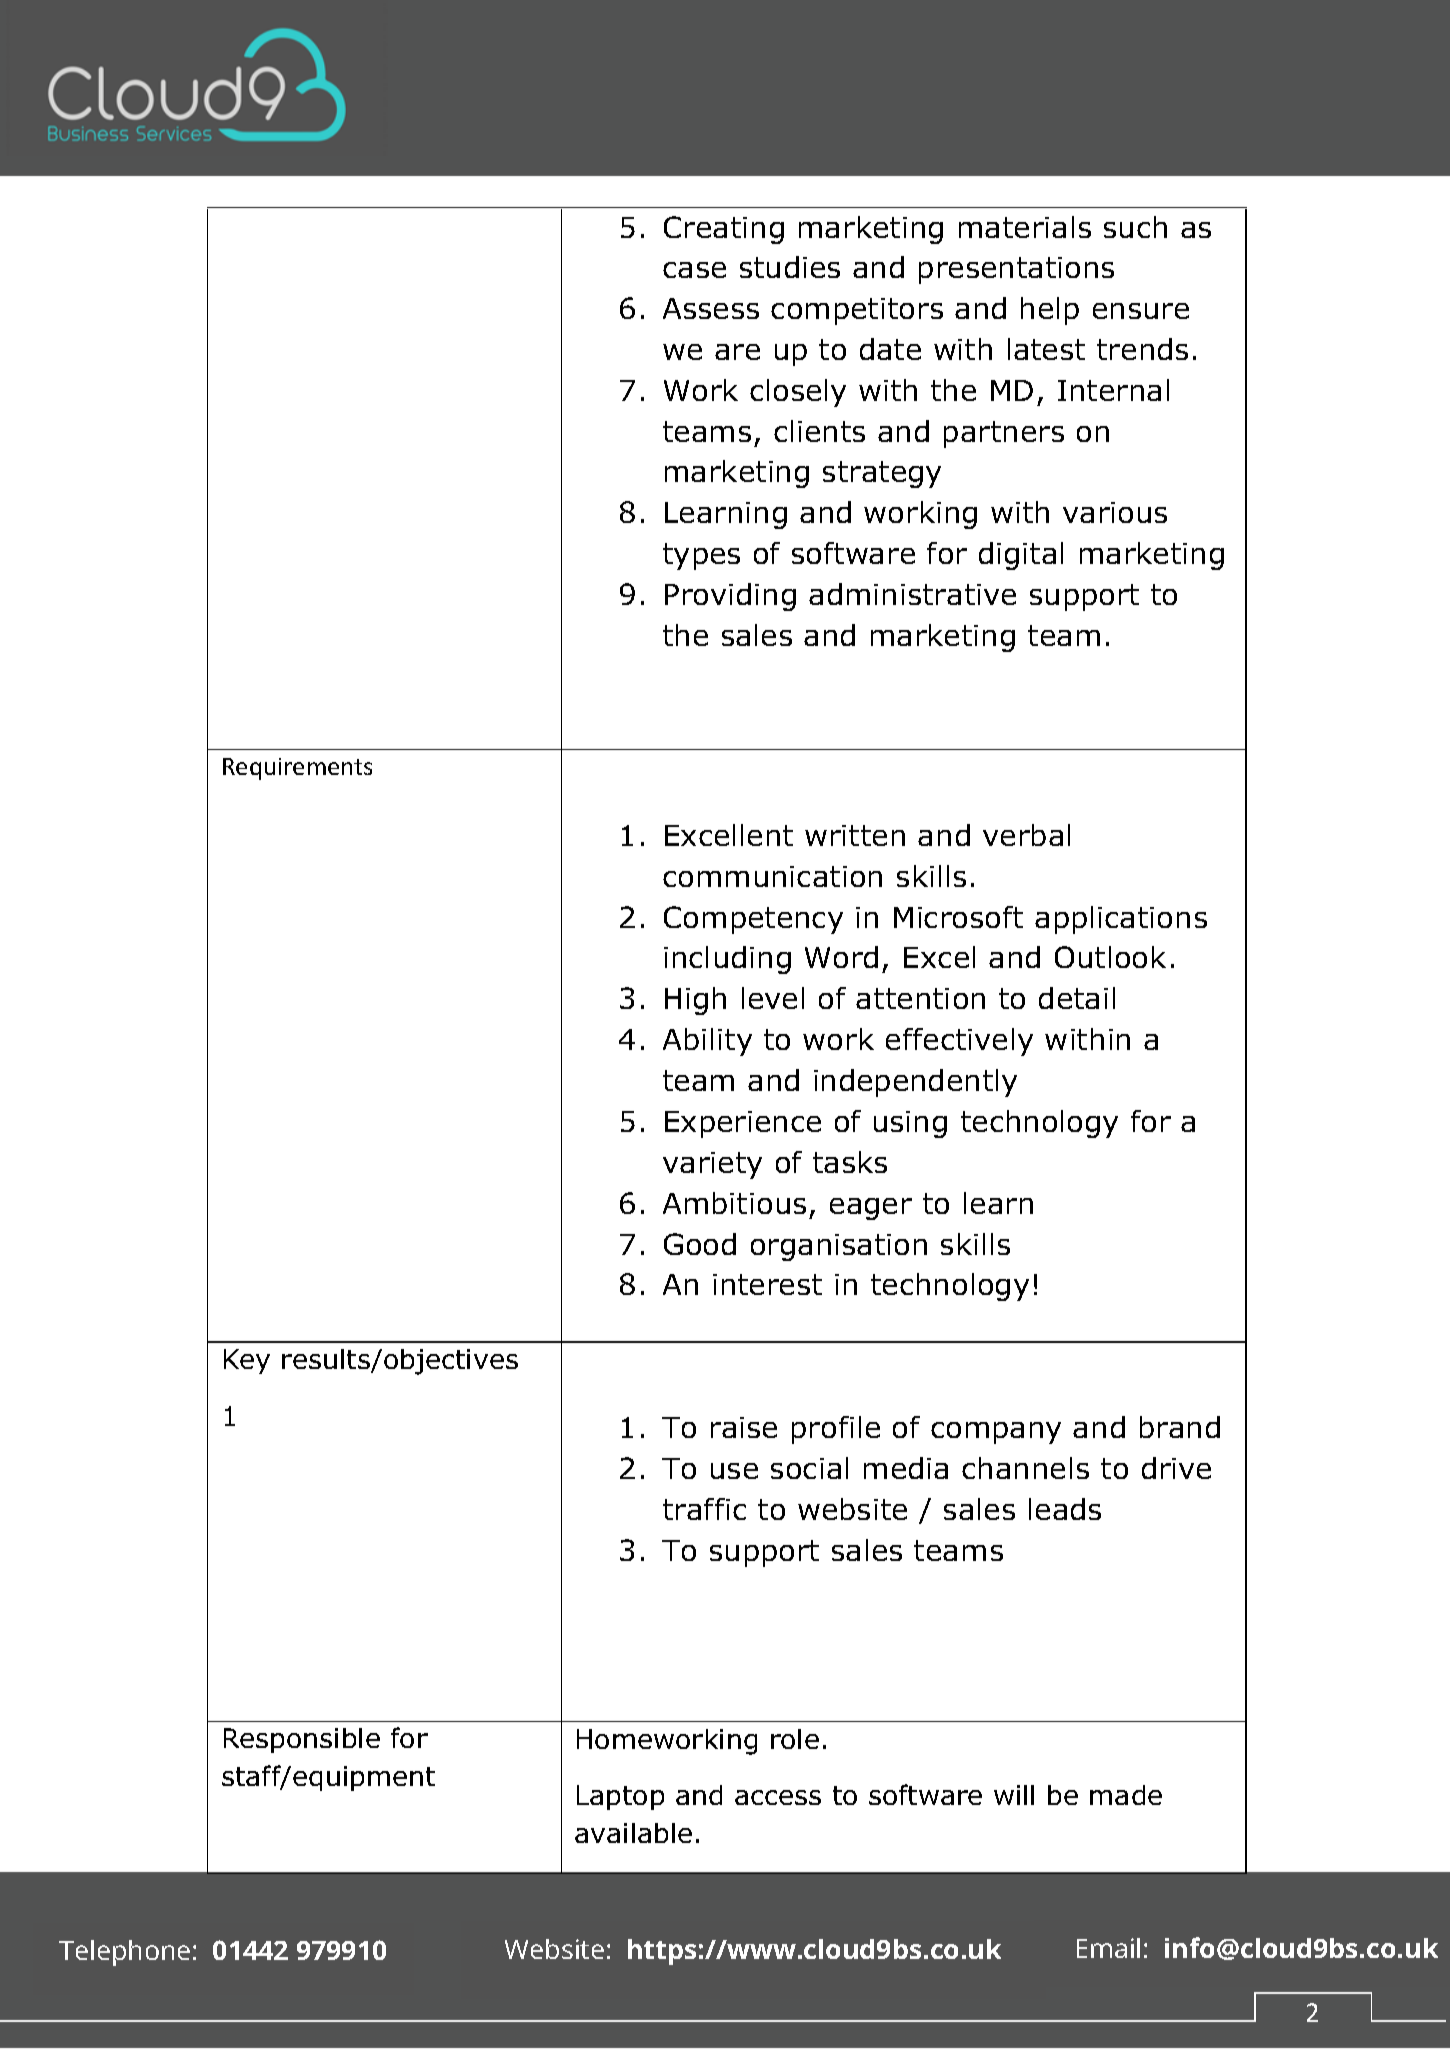 Image resolution: width=1450 pixels, height=2051 pixels. Describe the element at coordinates (694, 270) in the image. I see `case` at that location.
